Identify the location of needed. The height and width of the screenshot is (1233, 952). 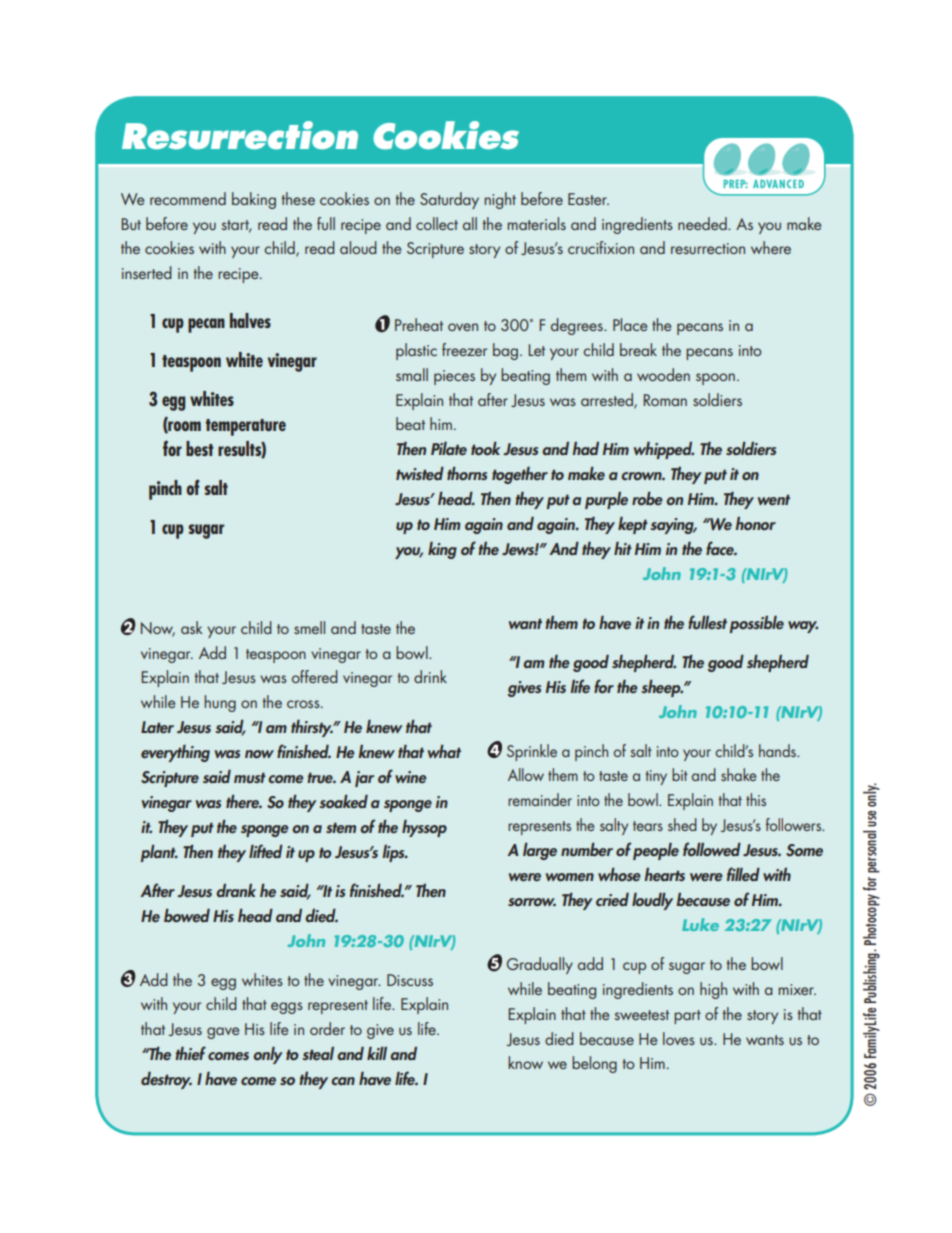
(703, 223).
